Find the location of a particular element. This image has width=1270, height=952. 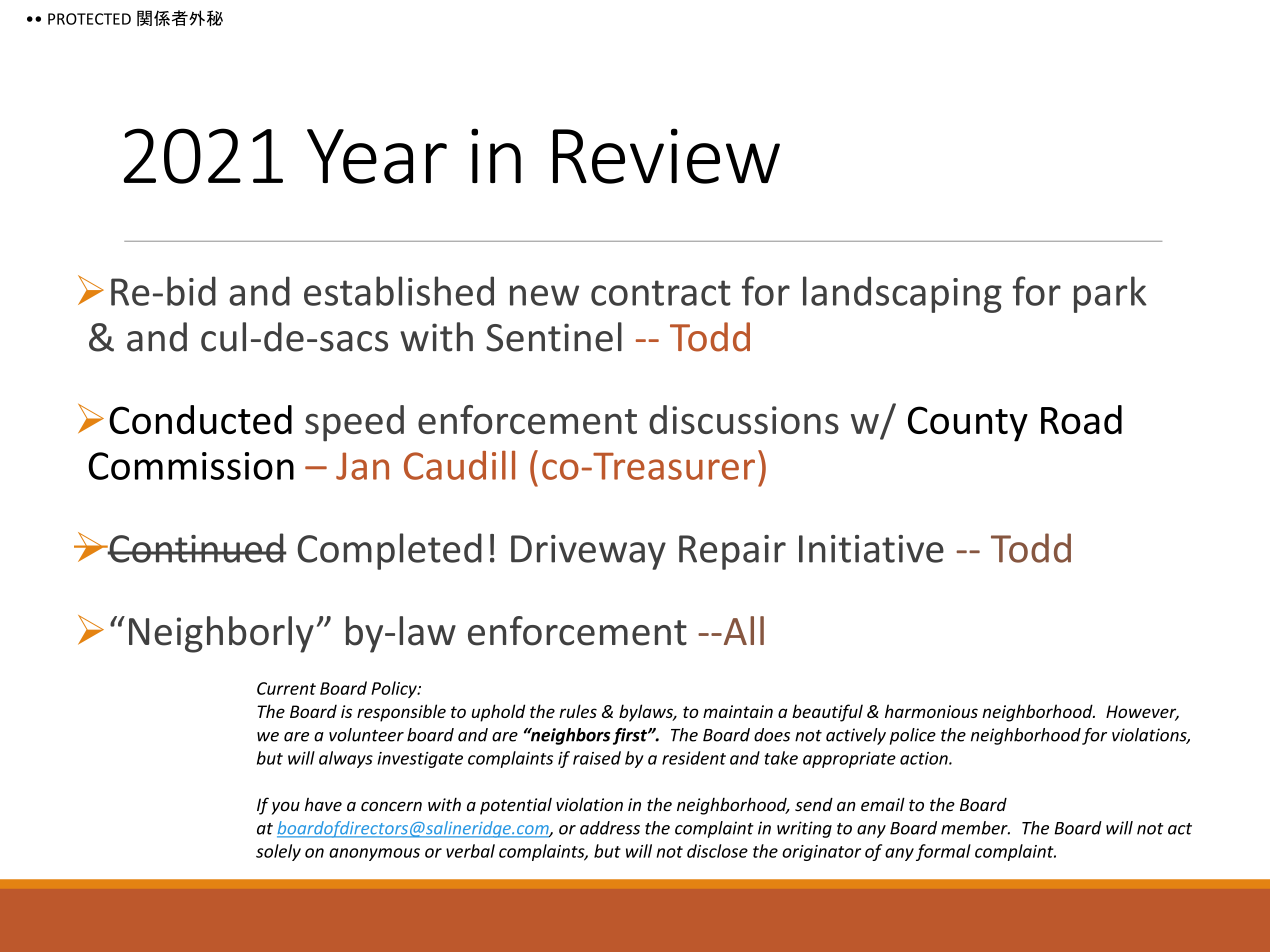

County is located at coordinates (968, 424).
